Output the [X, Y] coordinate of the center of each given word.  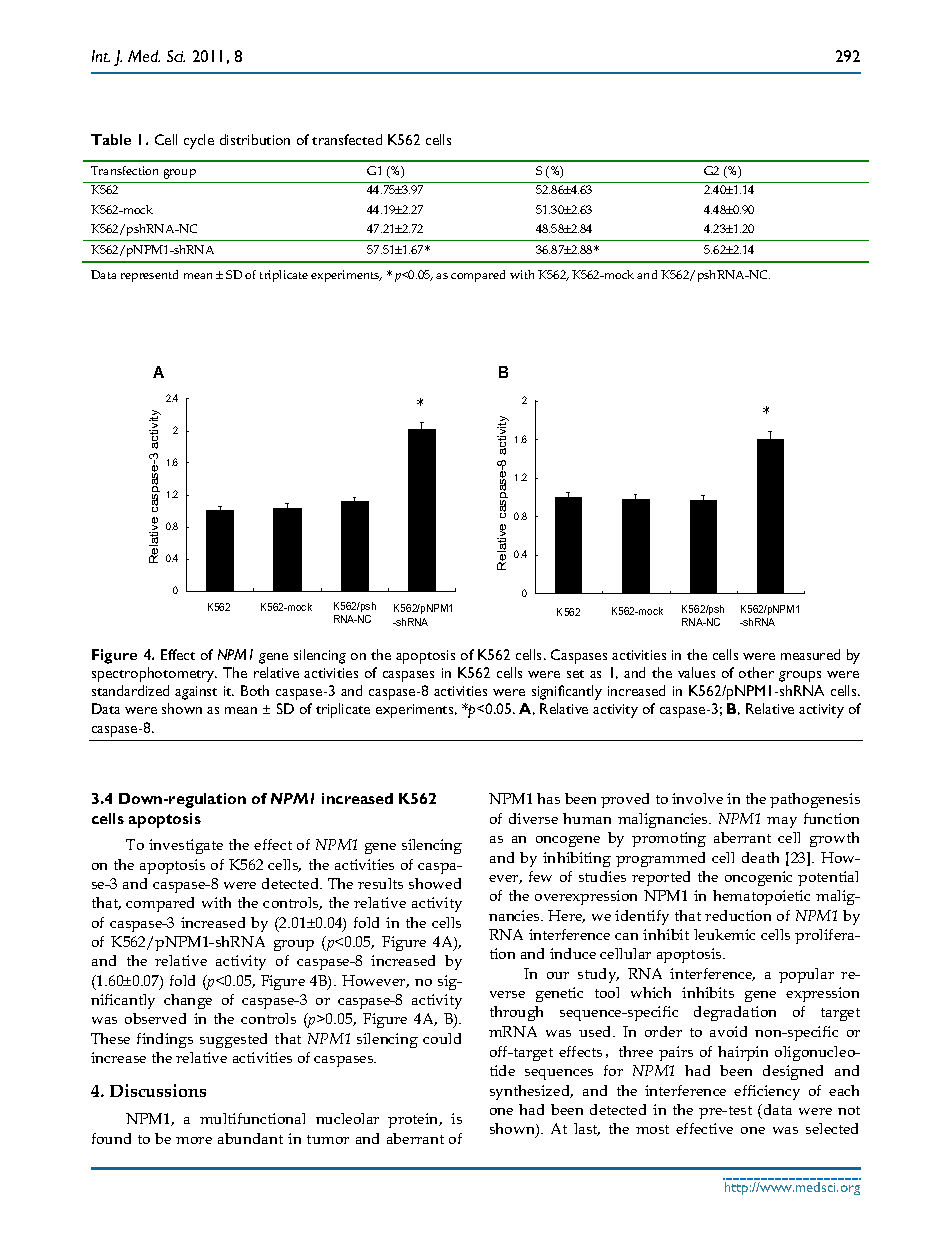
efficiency [767, 1092]
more [194, 1140]
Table [111, 139]
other [756, 672]
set [575, 674]
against [196, 693]
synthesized [531, 1092]
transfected [347, 139]
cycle [199, 141]
